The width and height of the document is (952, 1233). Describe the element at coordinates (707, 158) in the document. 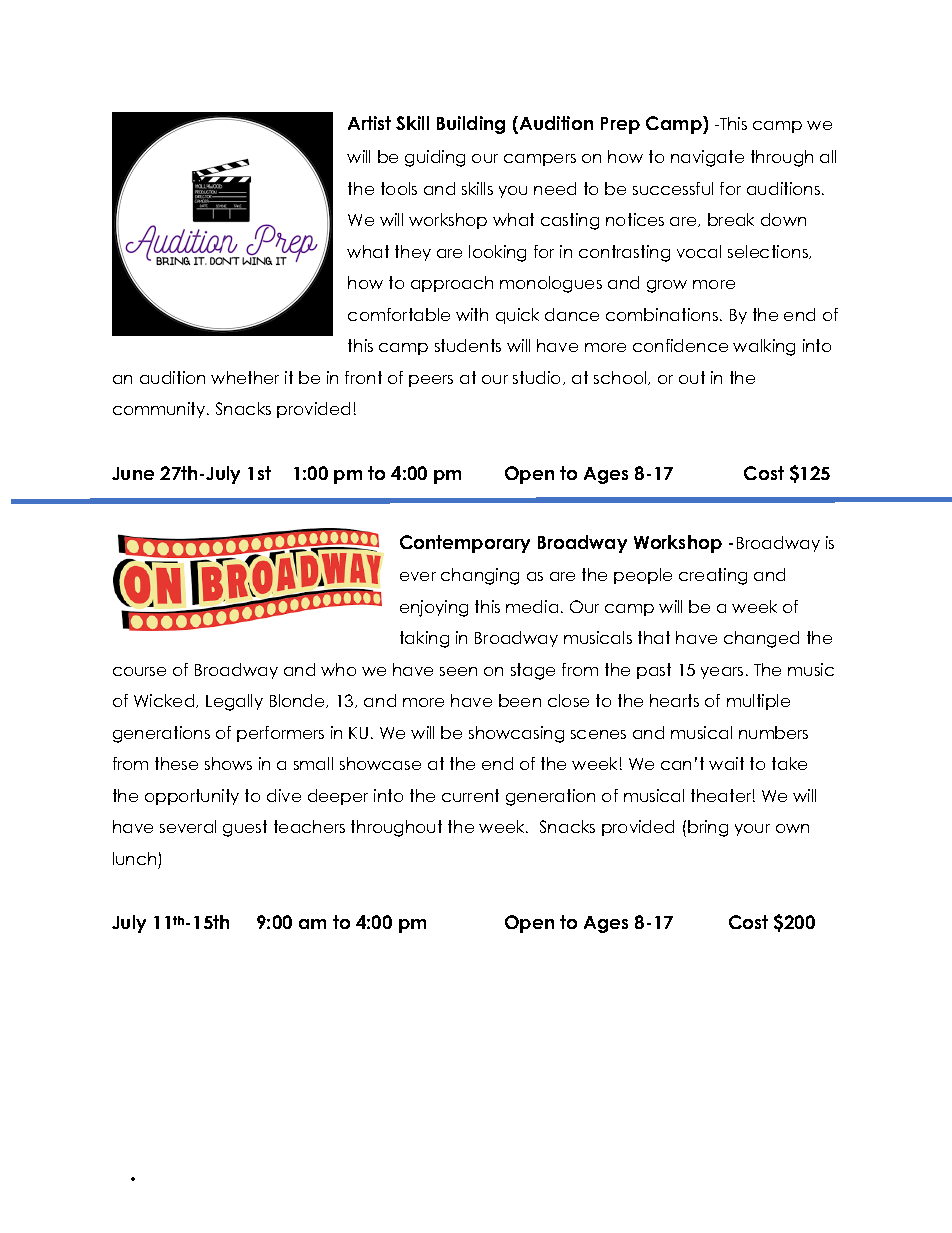

I see `navigate` at that location.
